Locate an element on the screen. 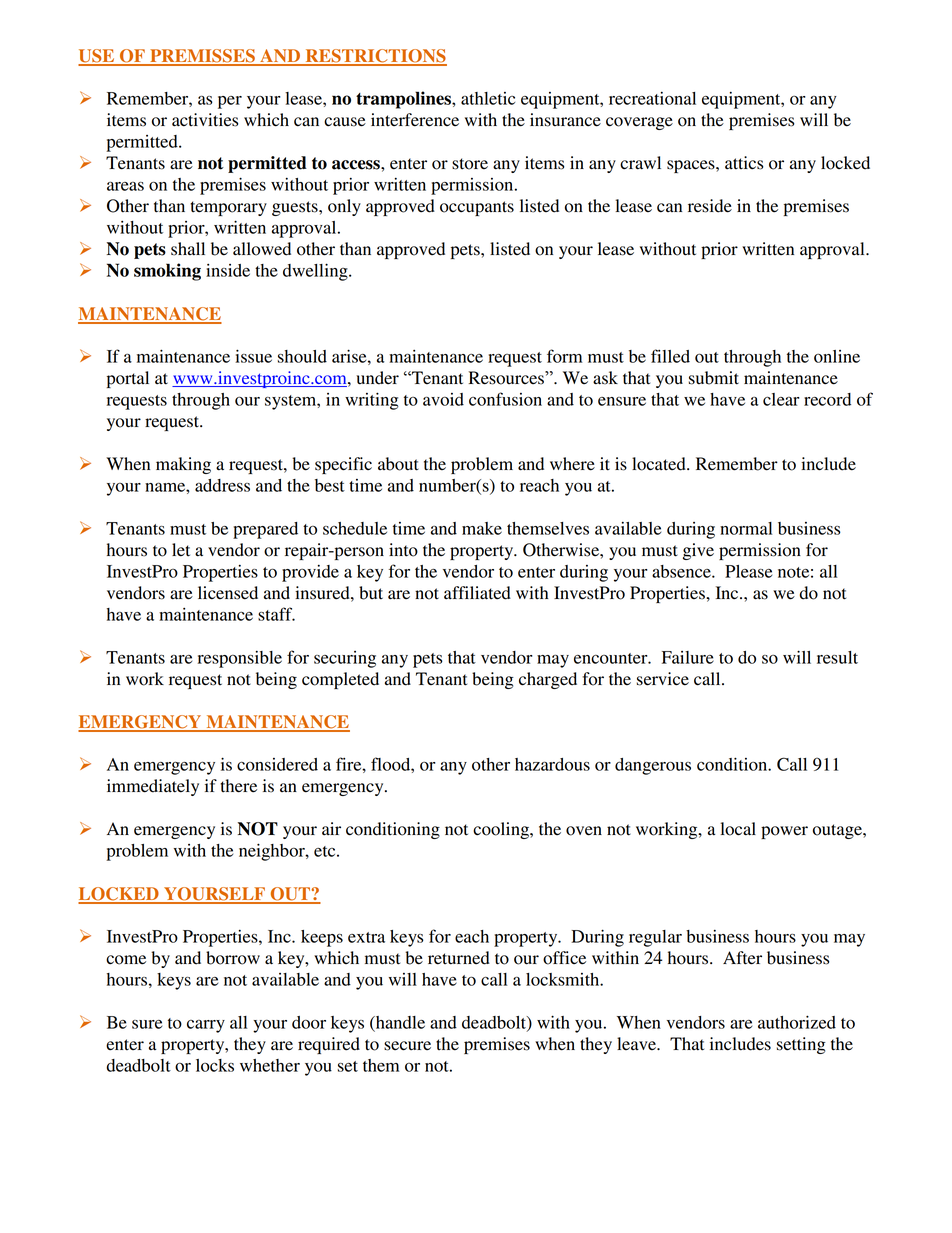 The height and width of the screenshot is (1233, 952). carry is located at coordinates (206, 1026).
